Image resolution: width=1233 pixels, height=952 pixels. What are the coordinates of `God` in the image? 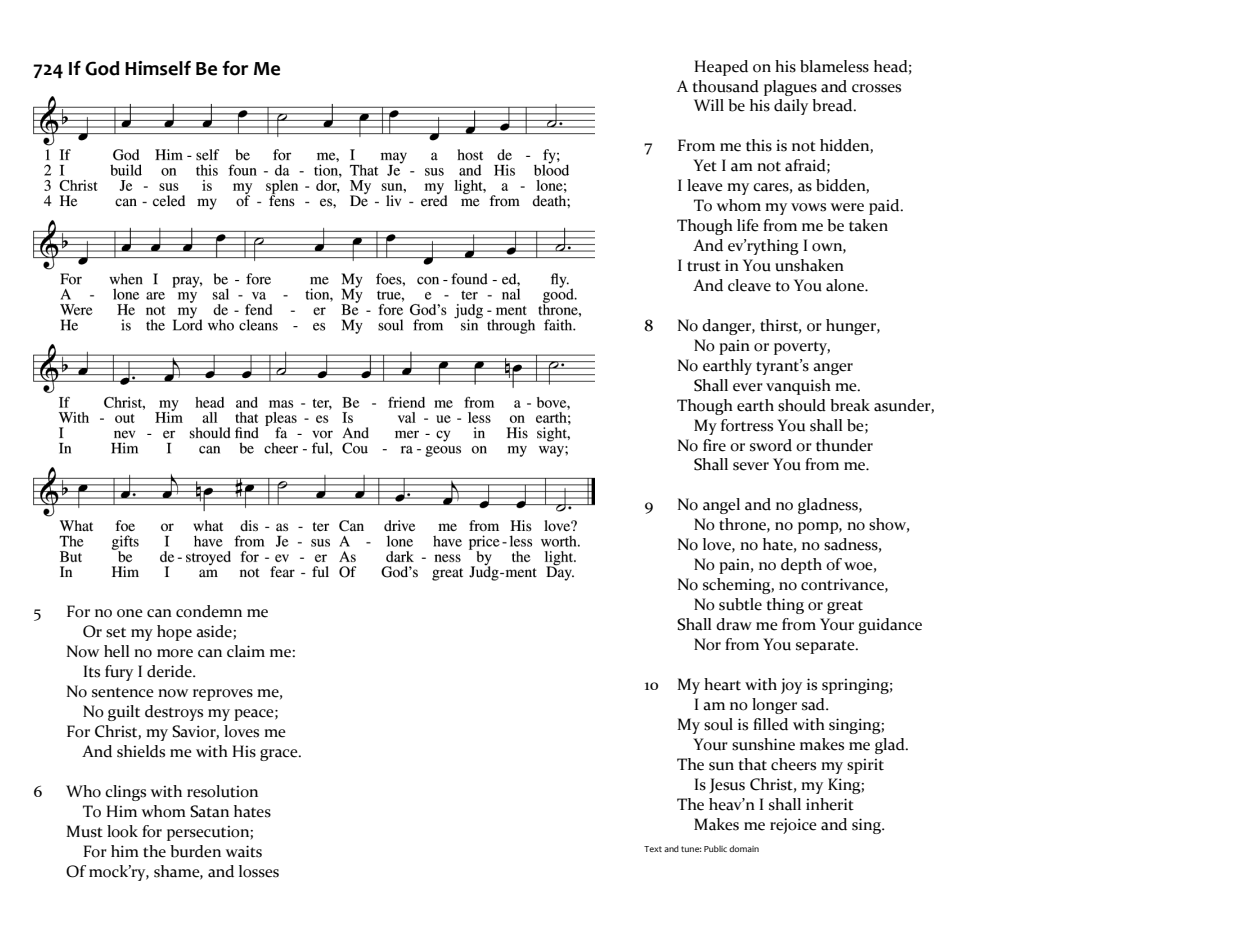 It's located at (102, 68).
